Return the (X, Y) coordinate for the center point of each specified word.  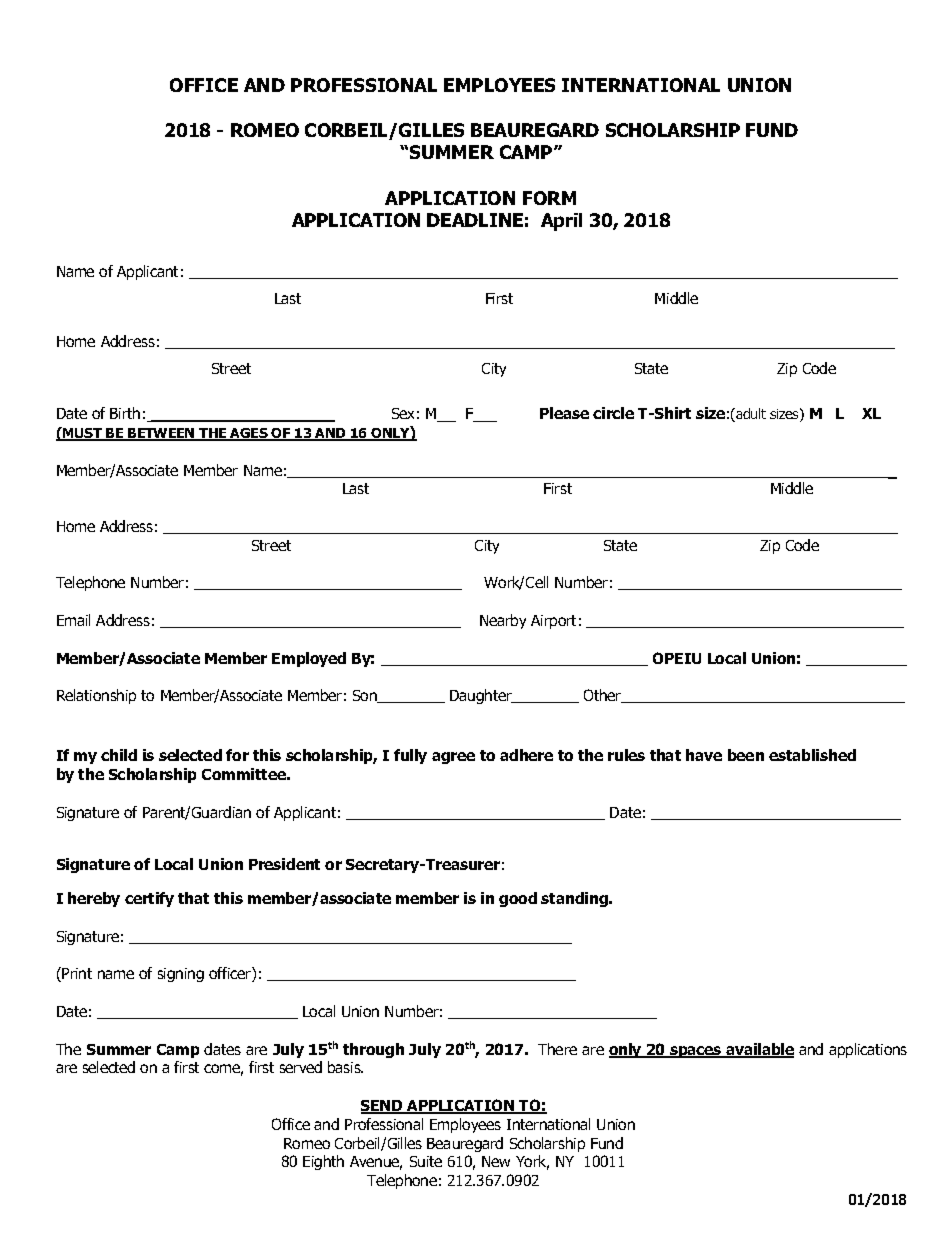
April (561, 222)
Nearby (503, 621)
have (704, 755)
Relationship (96, 696)
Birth (125, 413)
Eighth (323, 1162)
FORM (549, 198)
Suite (426, 1161)
